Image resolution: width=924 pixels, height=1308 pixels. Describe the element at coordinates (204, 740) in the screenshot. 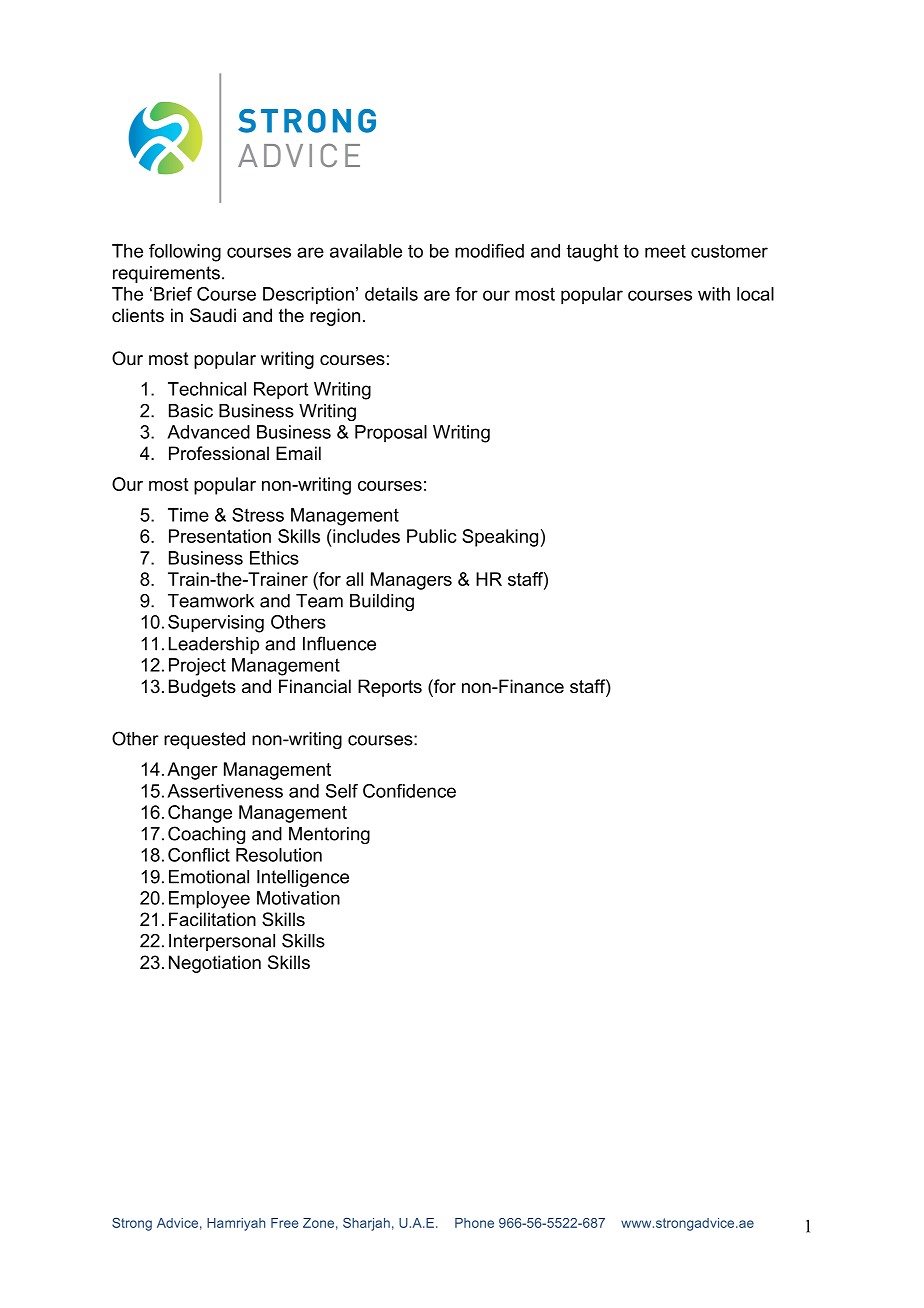

I see `requested` at that location.
